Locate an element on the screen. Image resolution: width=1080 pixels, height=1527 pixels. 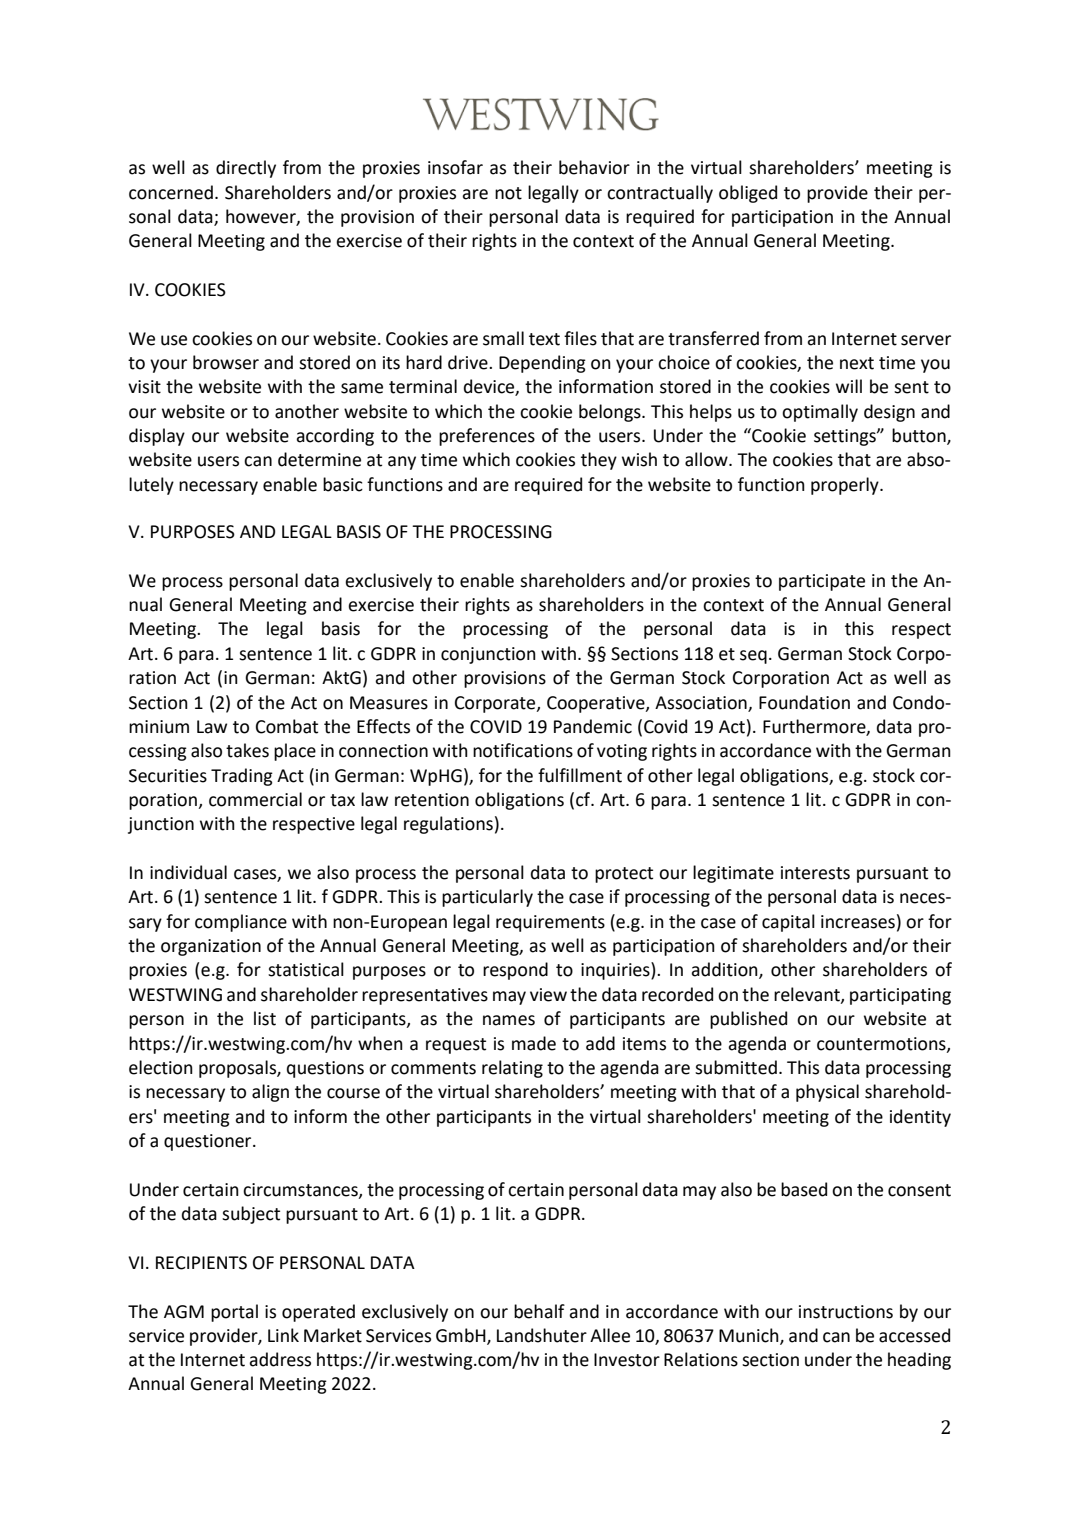
Foundation is located at coordinates (804, 702).
